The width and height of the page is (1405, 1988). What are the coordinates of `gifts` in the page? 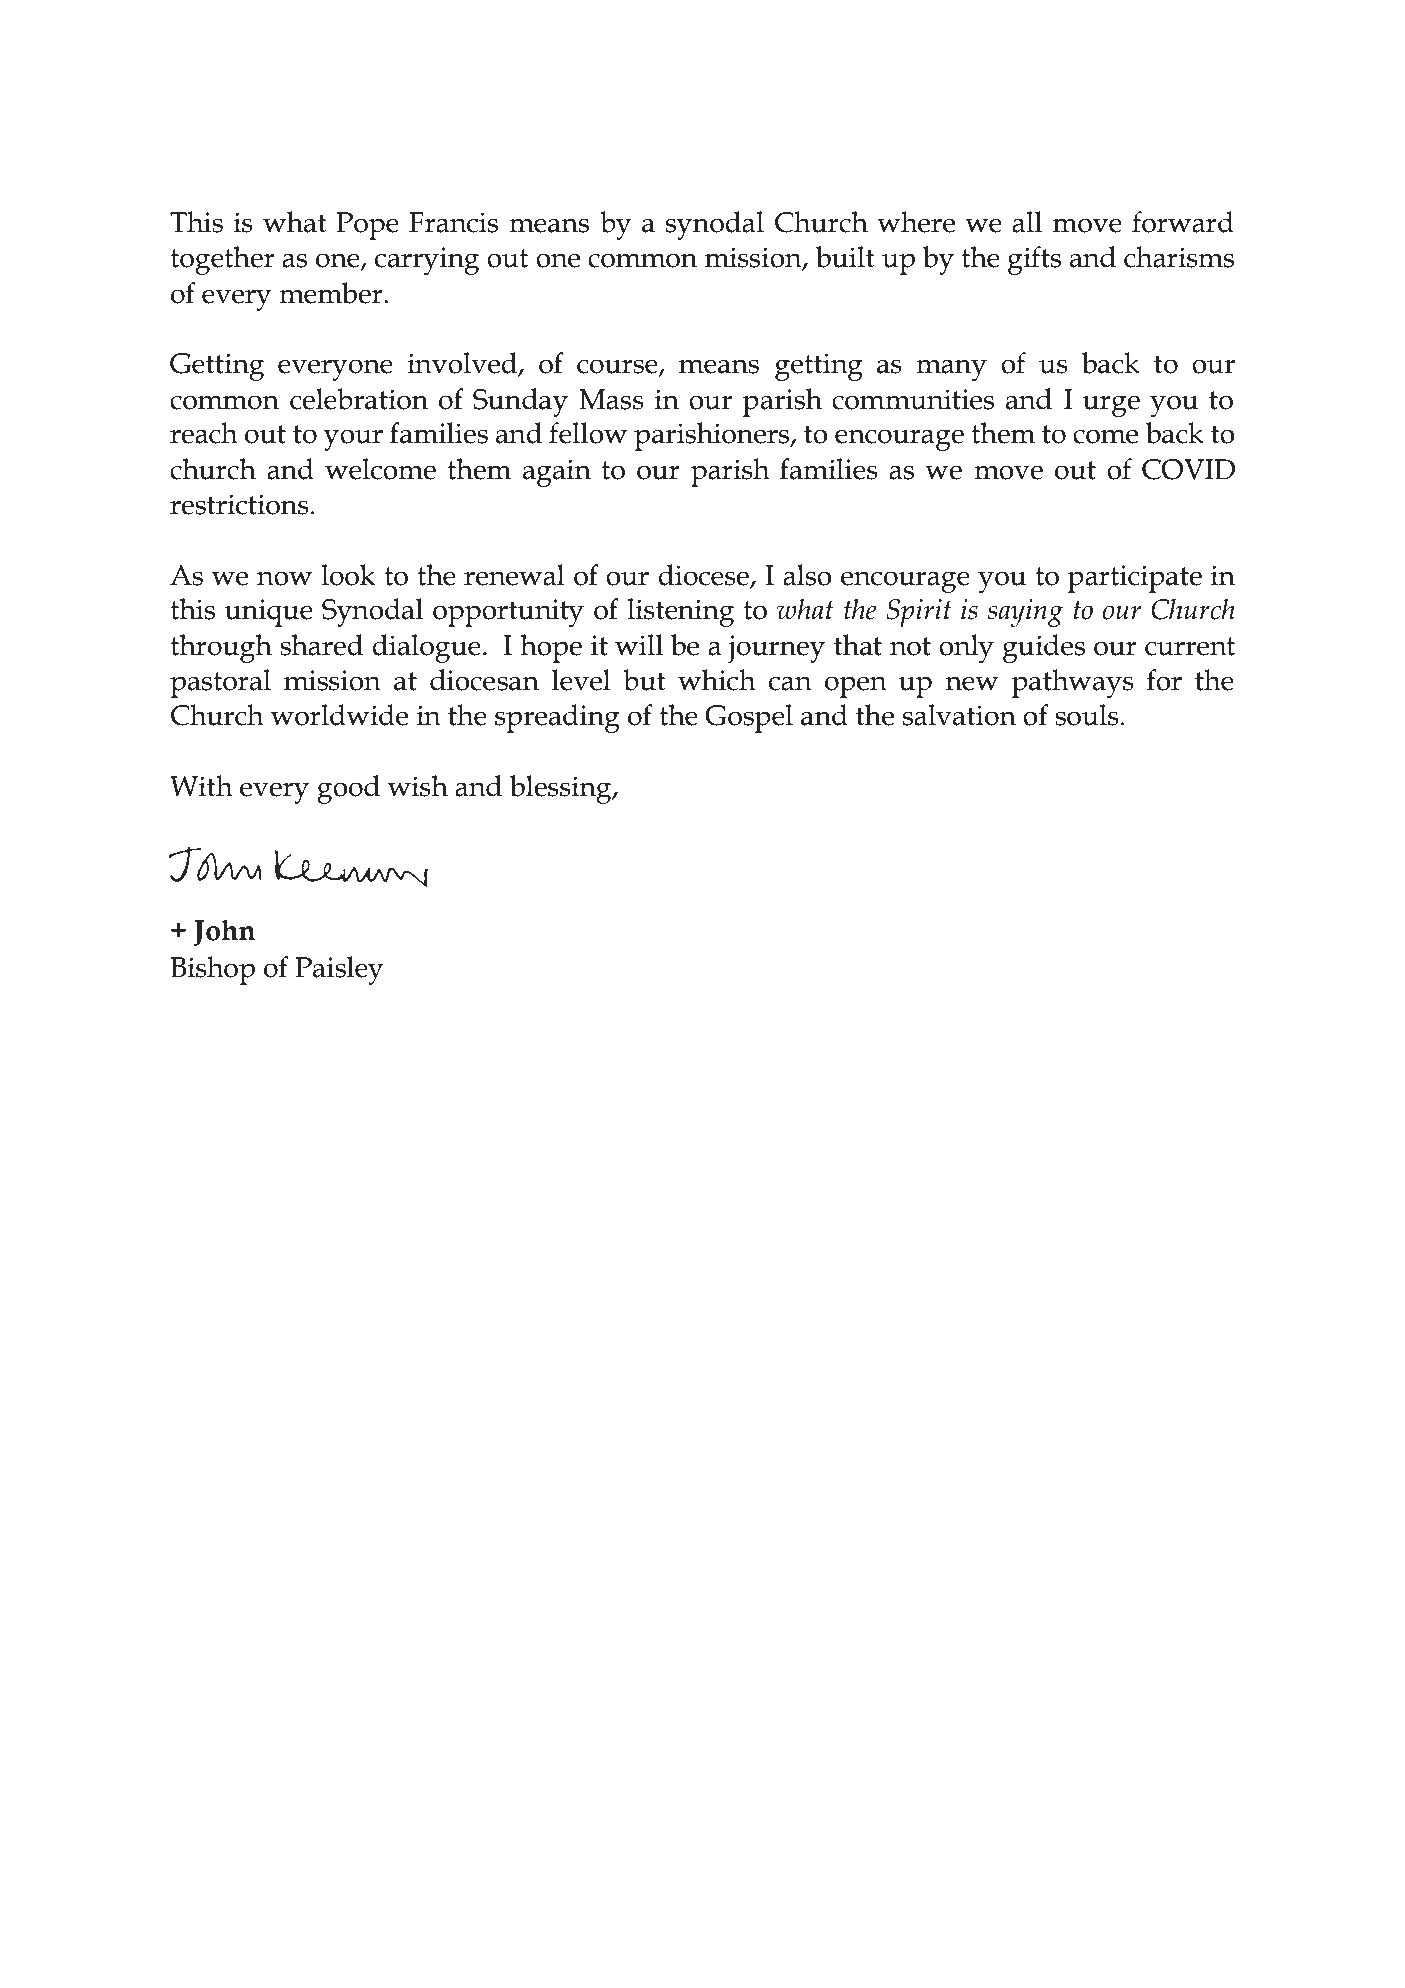 It's located at (1034, 260).
